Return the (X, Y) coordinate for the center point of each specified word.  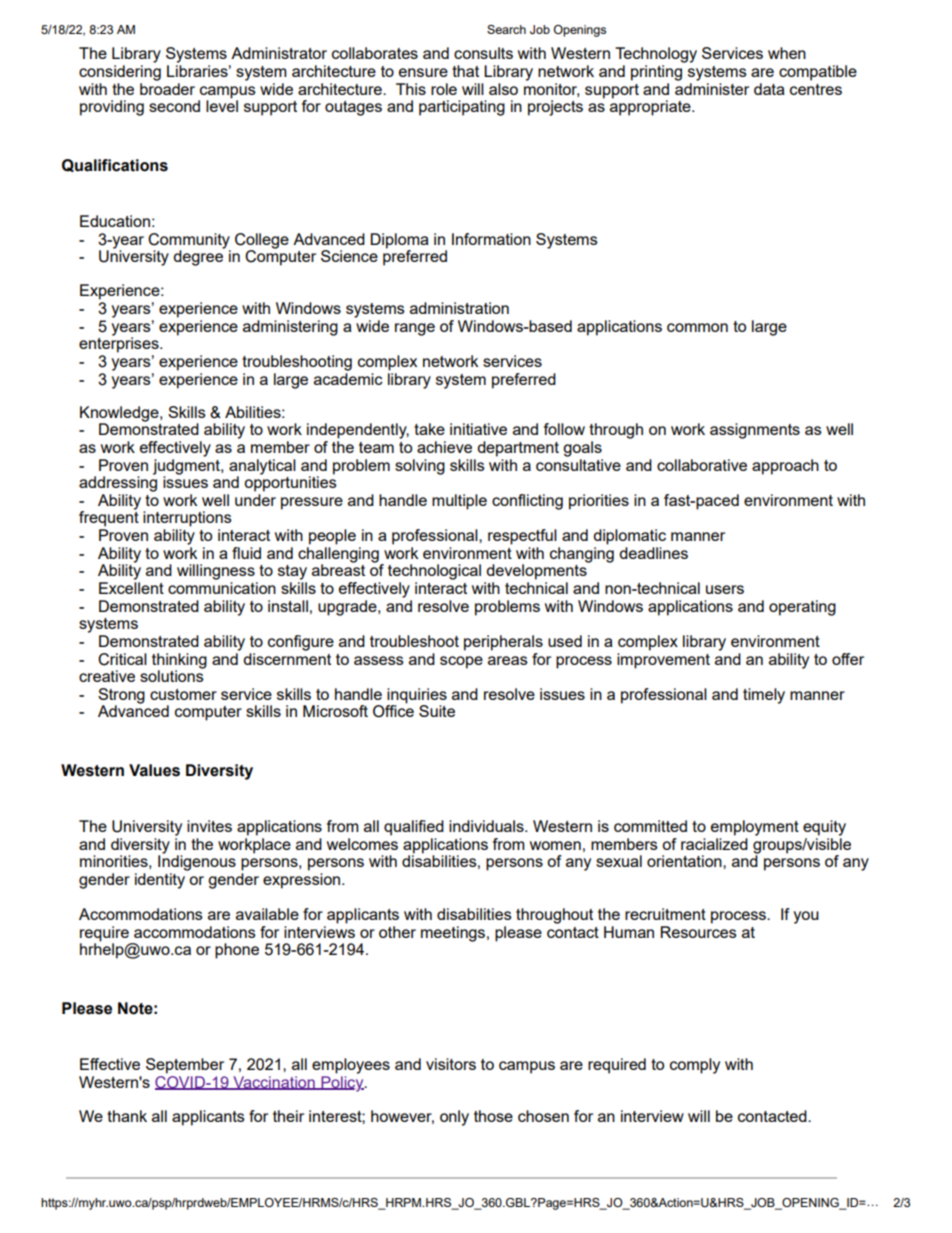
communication (222, 588)
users (725, 589)
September (185, 1066)
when (787, 53)
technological (434, 572)
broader (167, 89)
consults (483, 53)
